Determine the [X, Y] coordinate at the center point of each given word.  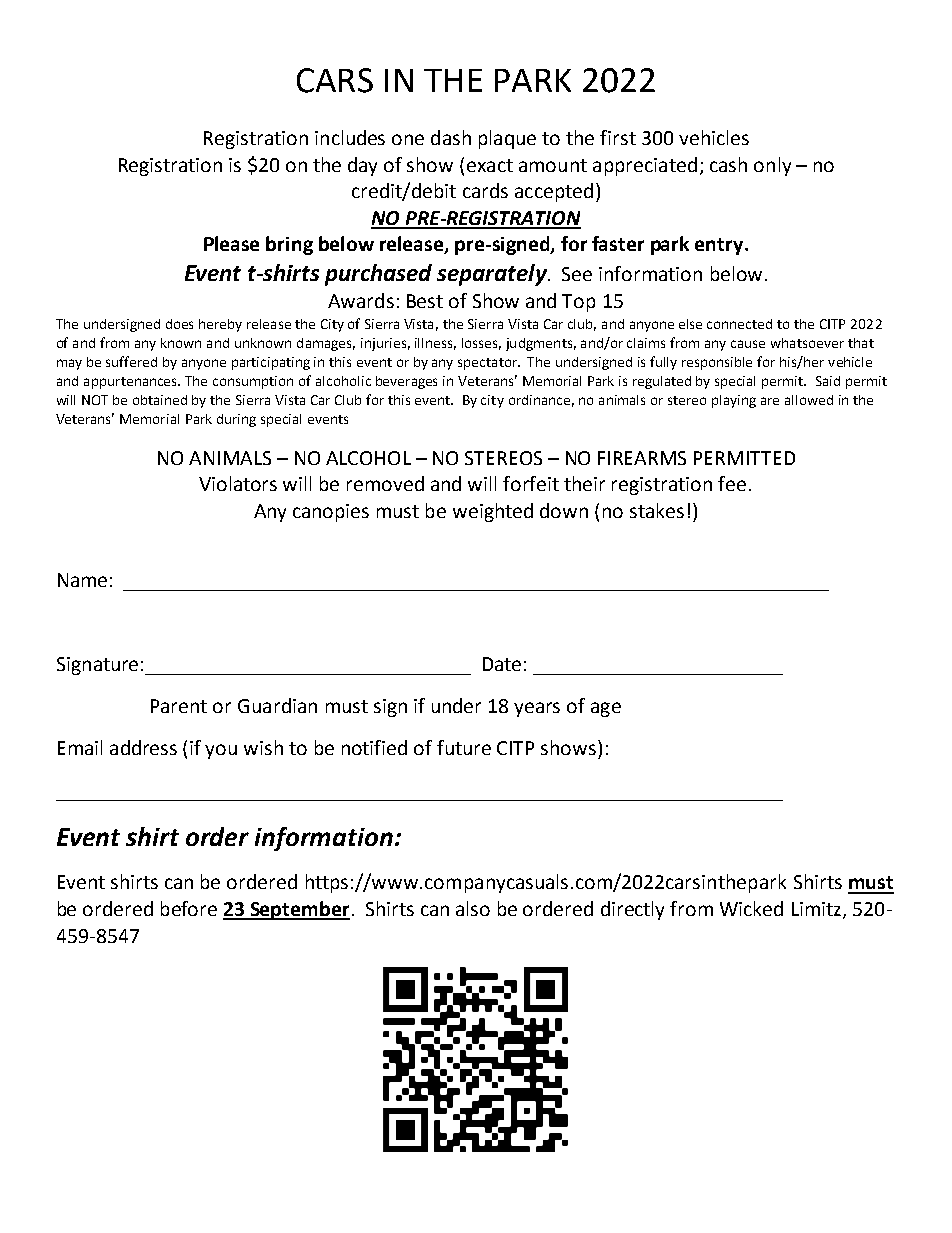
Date [502, 664]
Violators [238, 483]
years [537, 709]
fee [732, 483]
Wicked [751, 908]
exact [490, 165]
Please [231, 243]
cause [748, 344]
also [473, 908]
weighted [493, 512]
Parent [179, 706]
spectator [489, 364]
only [772, 166]
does [179, 324]
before [189, 908]
